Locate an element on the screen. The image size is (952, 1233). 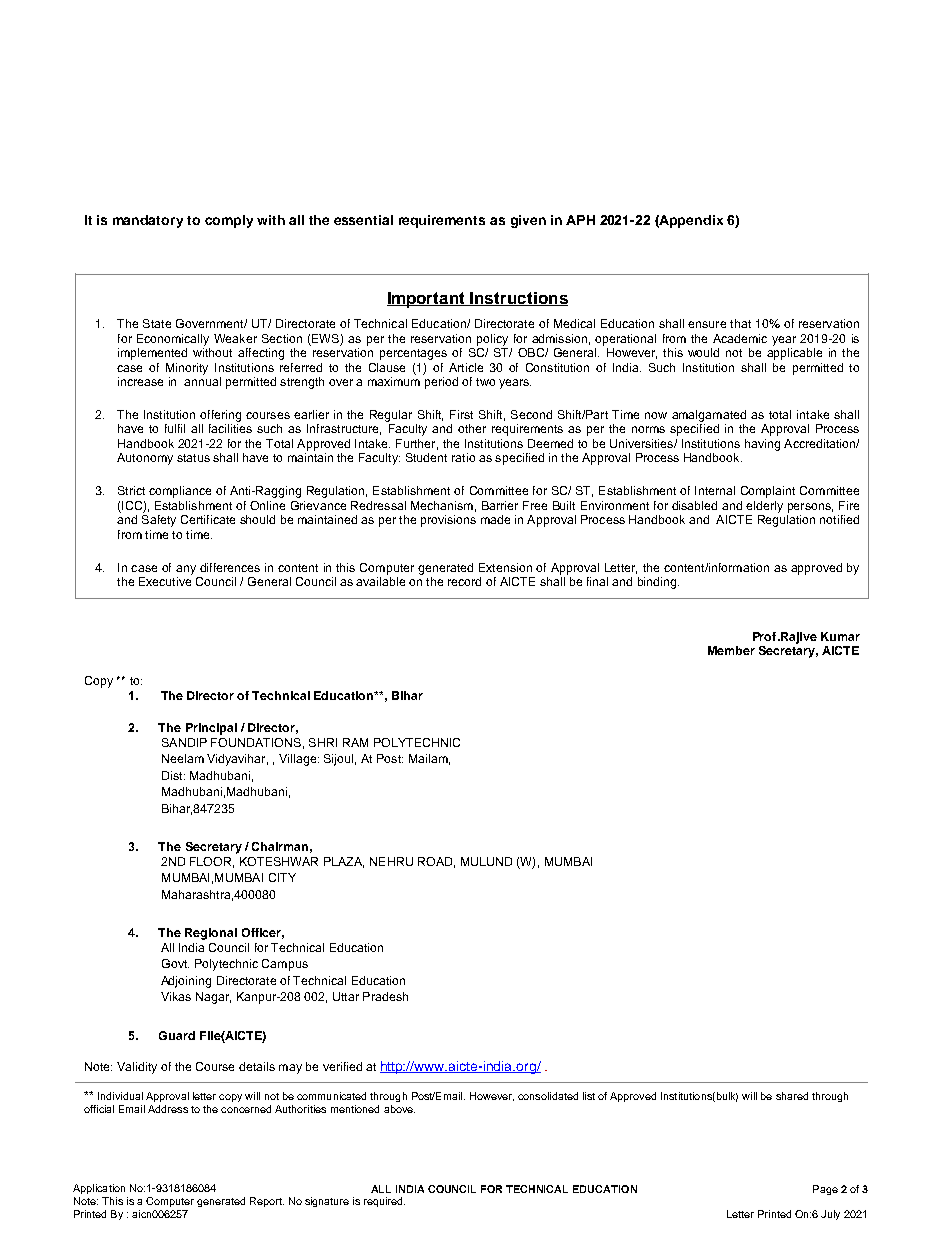
given is located at coordinates (528, 221).
